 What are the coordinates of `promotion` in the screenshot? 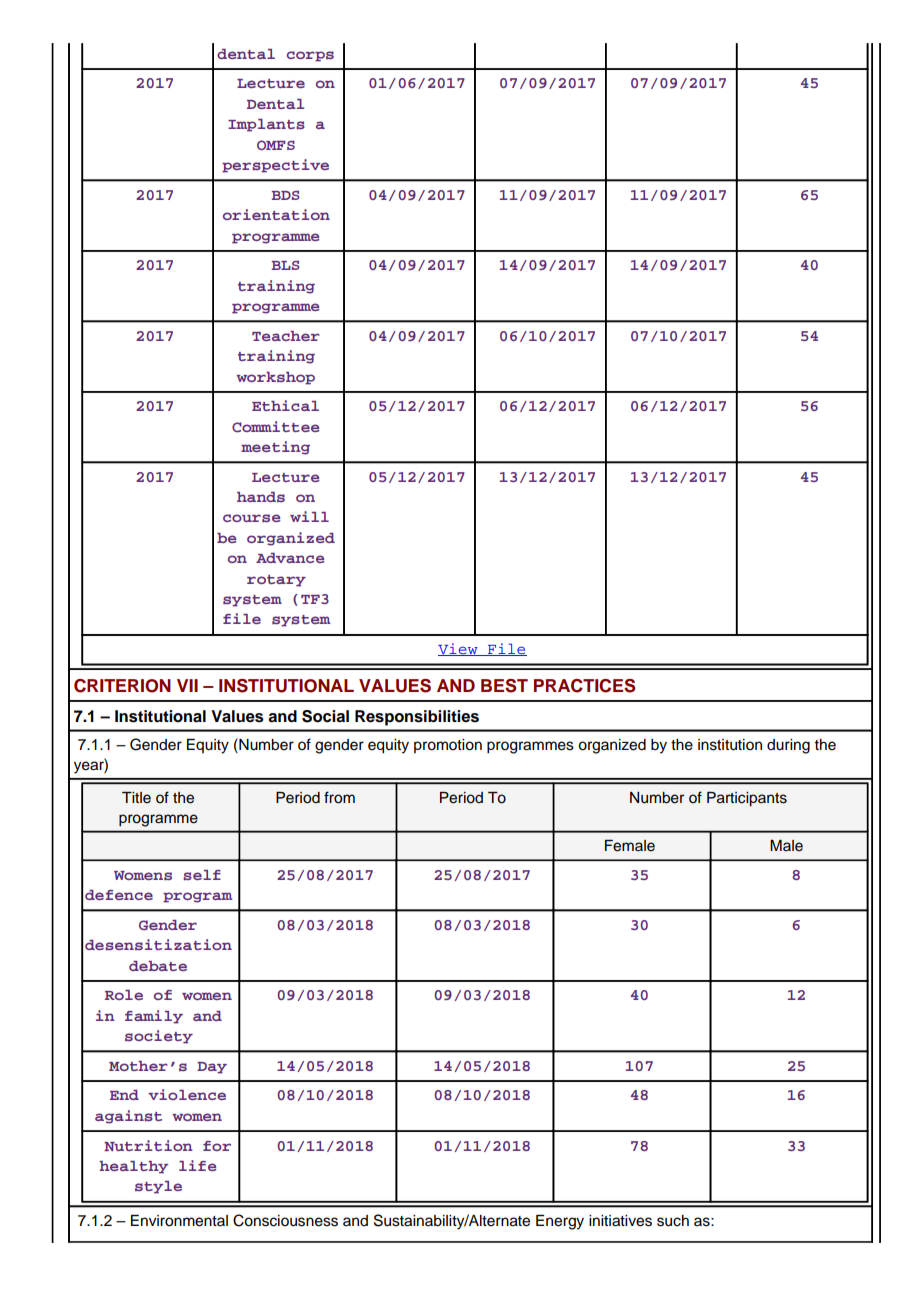 It's located at (448, 746).
